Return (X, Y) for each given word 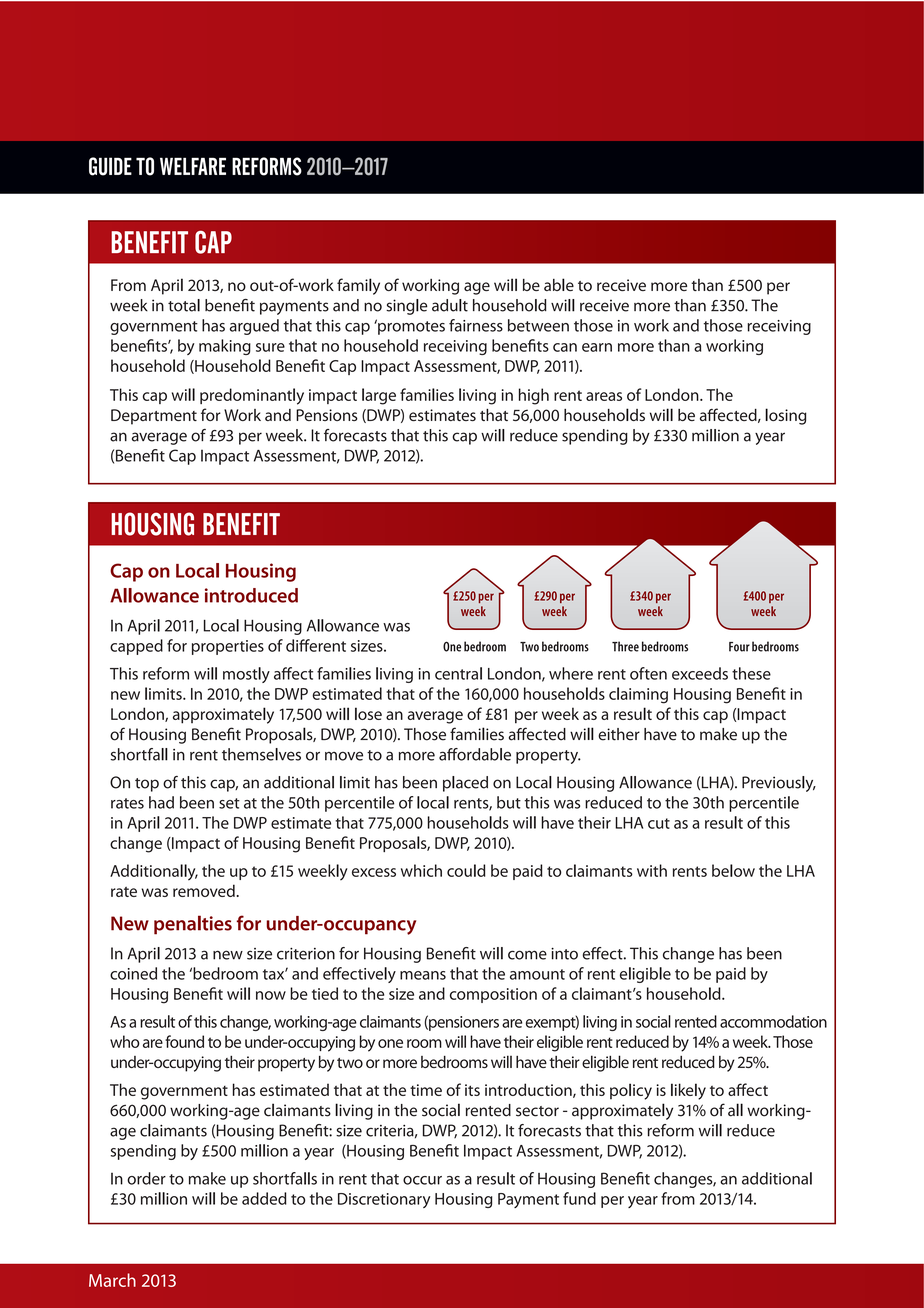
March (112, 1280)
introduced (251, 595)
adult (450, 305)
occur (422, 1180)
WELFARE (193, 166)
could (466, 870)
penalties (193, 925)
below (733, 870)
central (458, 673)
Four (739, 647)
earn (597, 347)
